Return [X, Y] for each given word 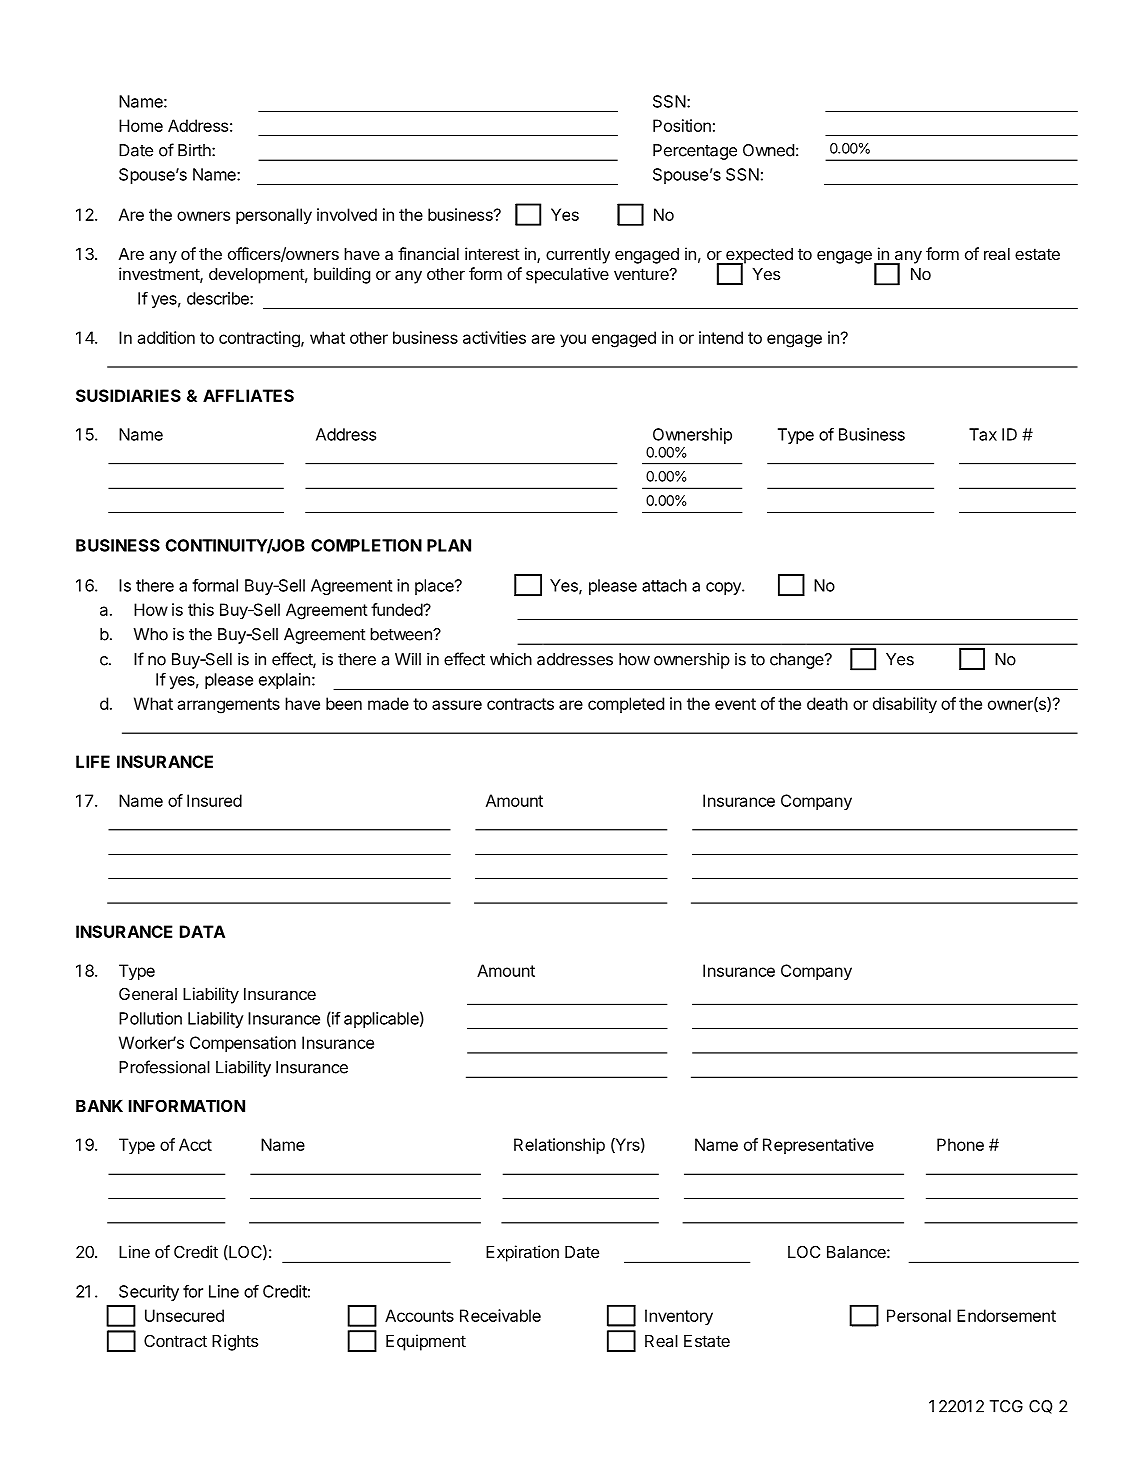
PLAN [449, 545]
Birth [195, 150]
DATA [202, 931]
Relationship [559, 1146]
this [201, 609]
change [798, 661]
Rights [235, 1342]
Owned [768, 150]
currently [578, 256]
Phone [960, 1144]
